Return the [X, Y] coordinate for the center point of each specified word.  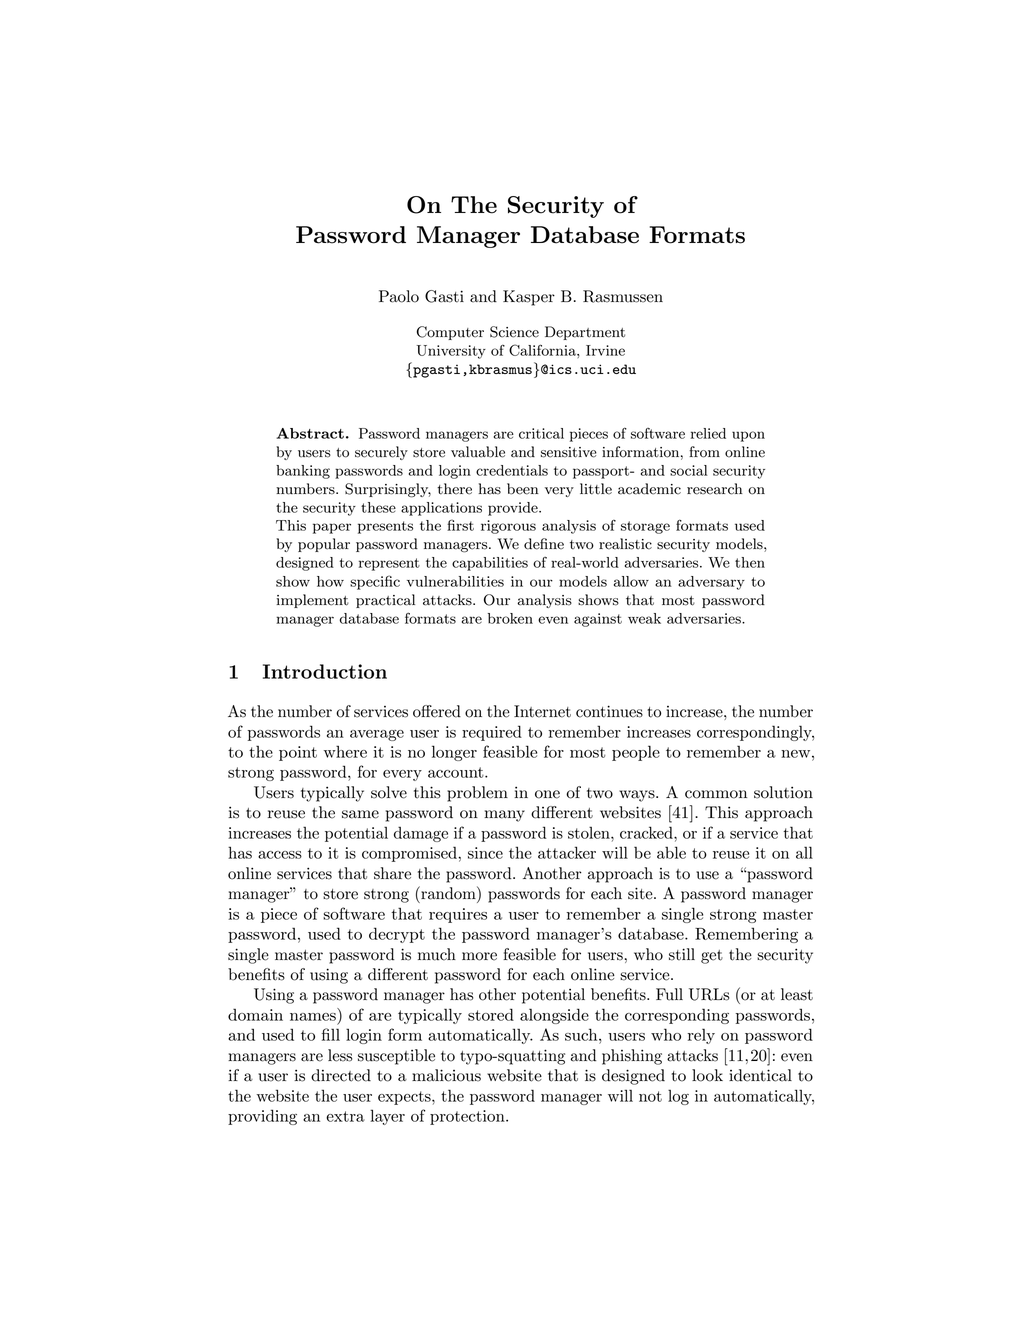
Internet [542, 711]
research [715, 489]
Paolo [399, 296]
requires [458, 915]
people [636, 753]
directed [341, 1075]
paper [332, 528]
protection [468, 1117]
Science [514, 332]
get [712, 957]
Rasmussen [623, 296]
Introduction [325, 671]
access [280, 855]
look [707, 1075]
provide [514, 509]
